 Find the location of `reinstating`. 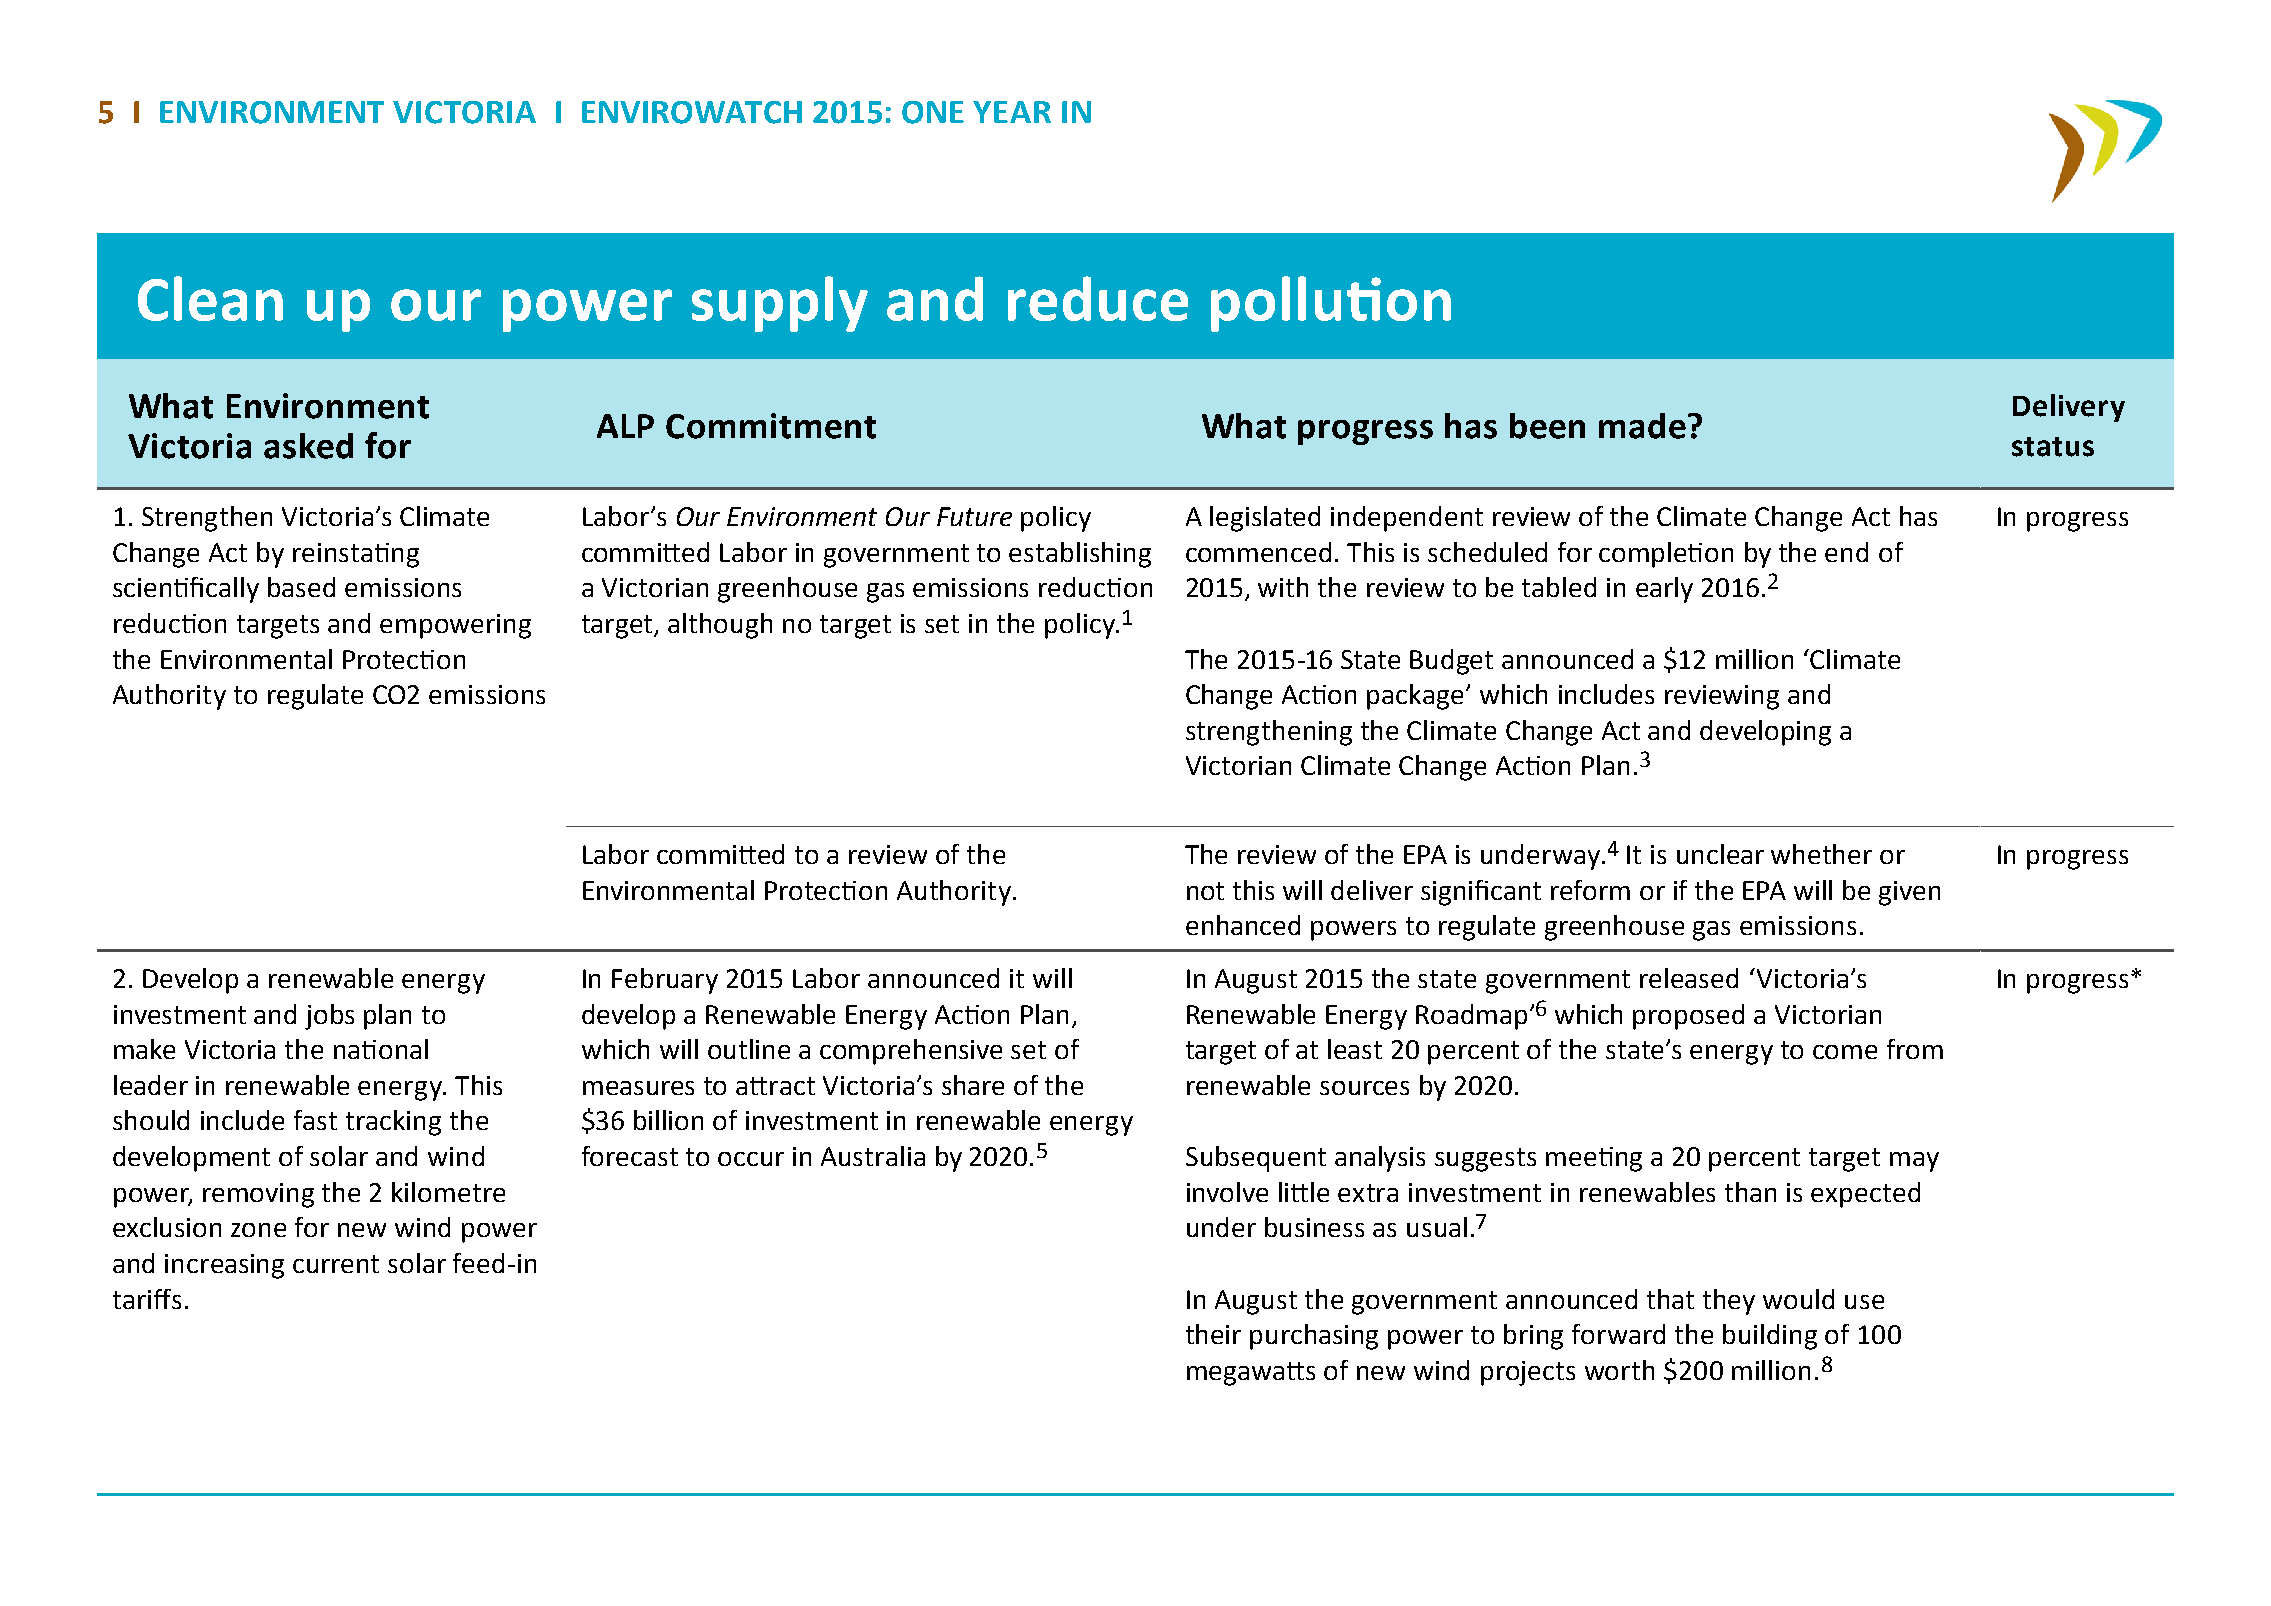

reinstating is located at coordinates (356, 555).
